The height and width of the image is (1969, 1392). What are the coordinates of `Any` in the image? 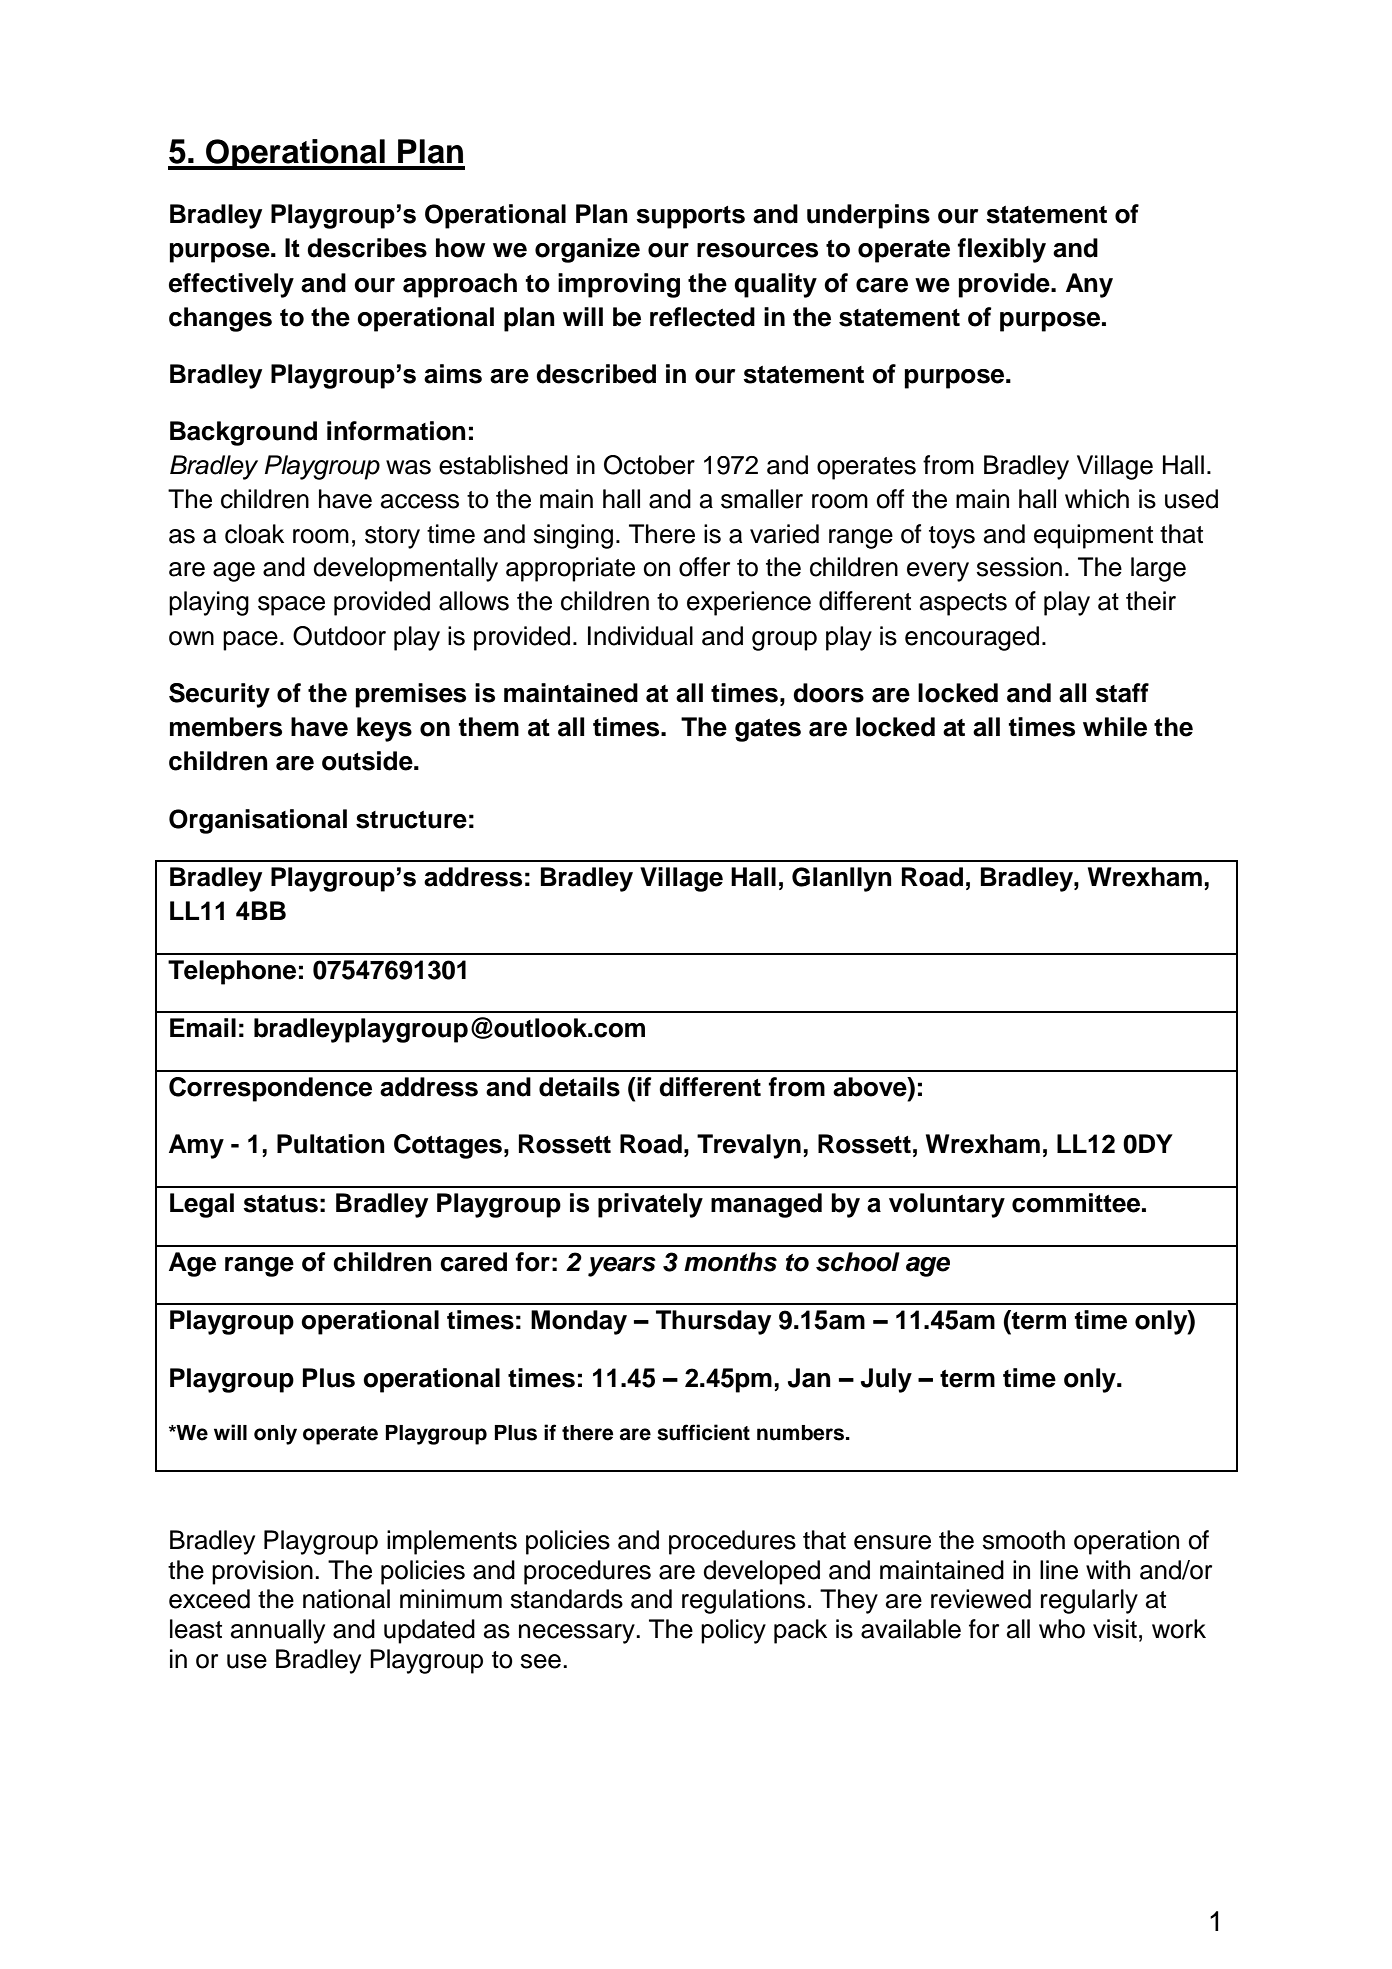 It's located at (1089, 285).
